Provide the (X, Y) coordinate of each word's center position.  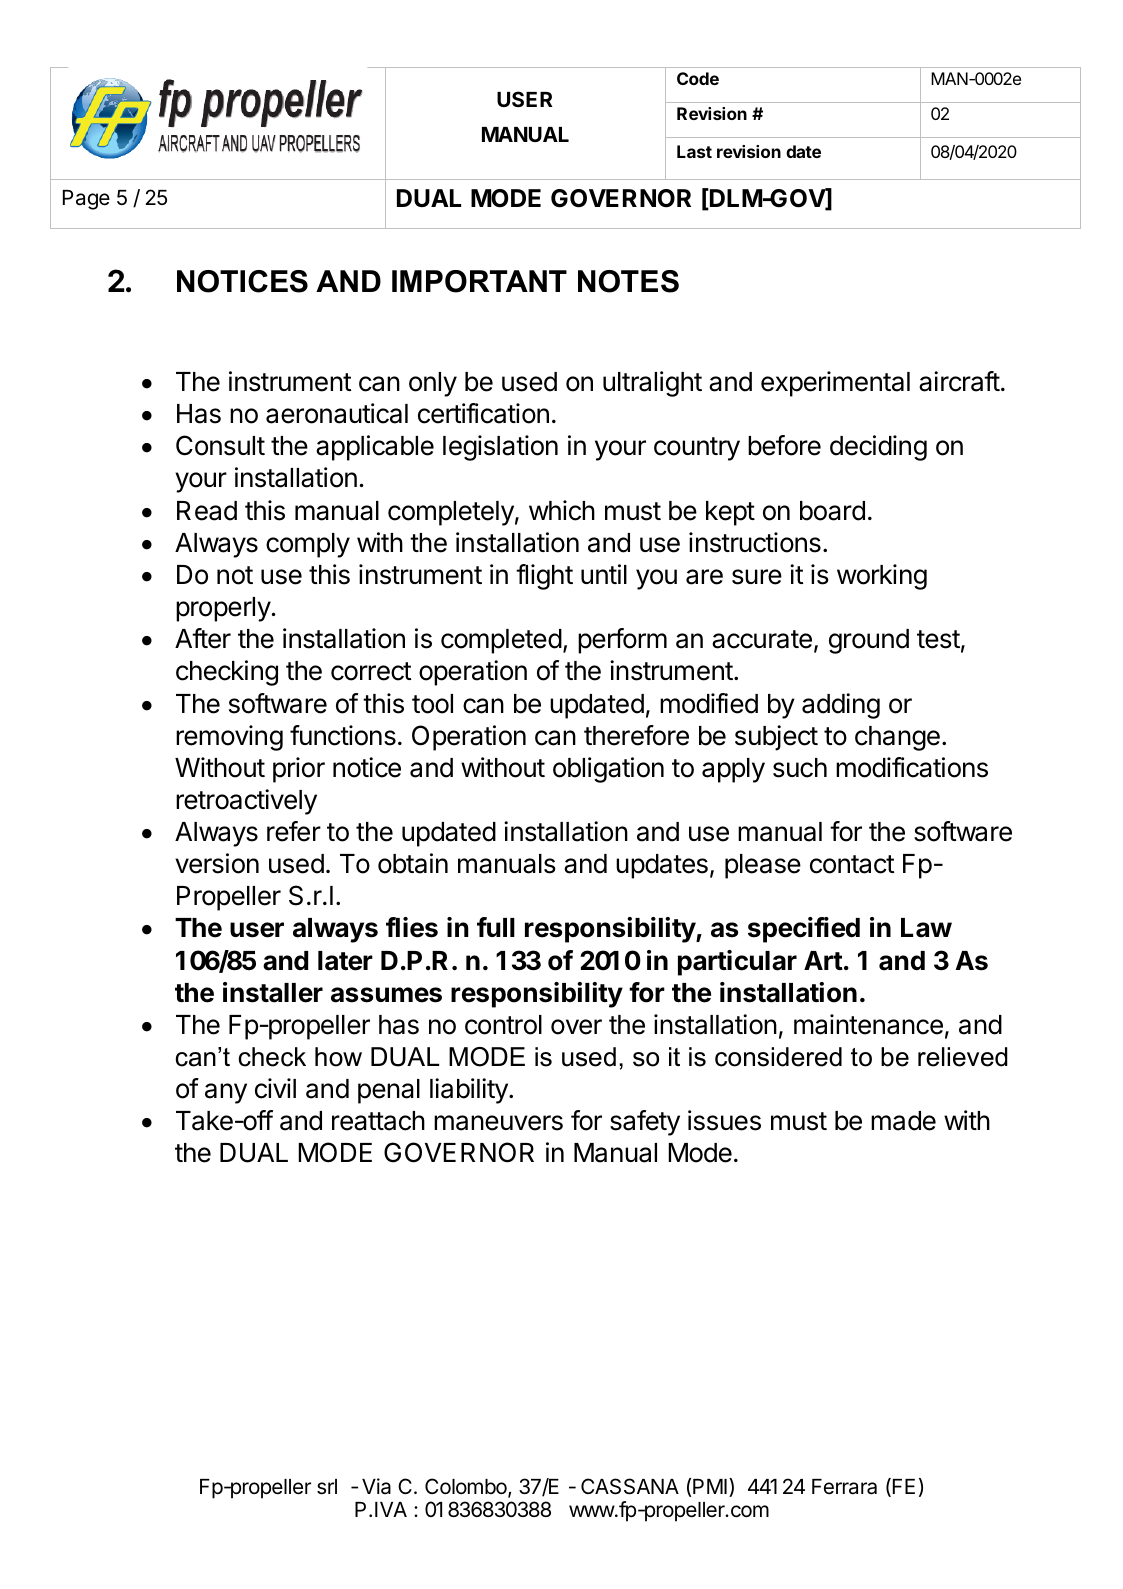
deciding (878, 448)
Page (86, 200)
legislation (500, 448)
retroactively (246, 802)
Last (694, 151)
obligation (608, 770)
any (226, 1093)
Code (698, 78)
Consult (220, 445)
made (903, 1121)
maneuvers (498, 1123)
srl (327, 1487)
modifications (912, 767)
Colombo (467, 1487)
